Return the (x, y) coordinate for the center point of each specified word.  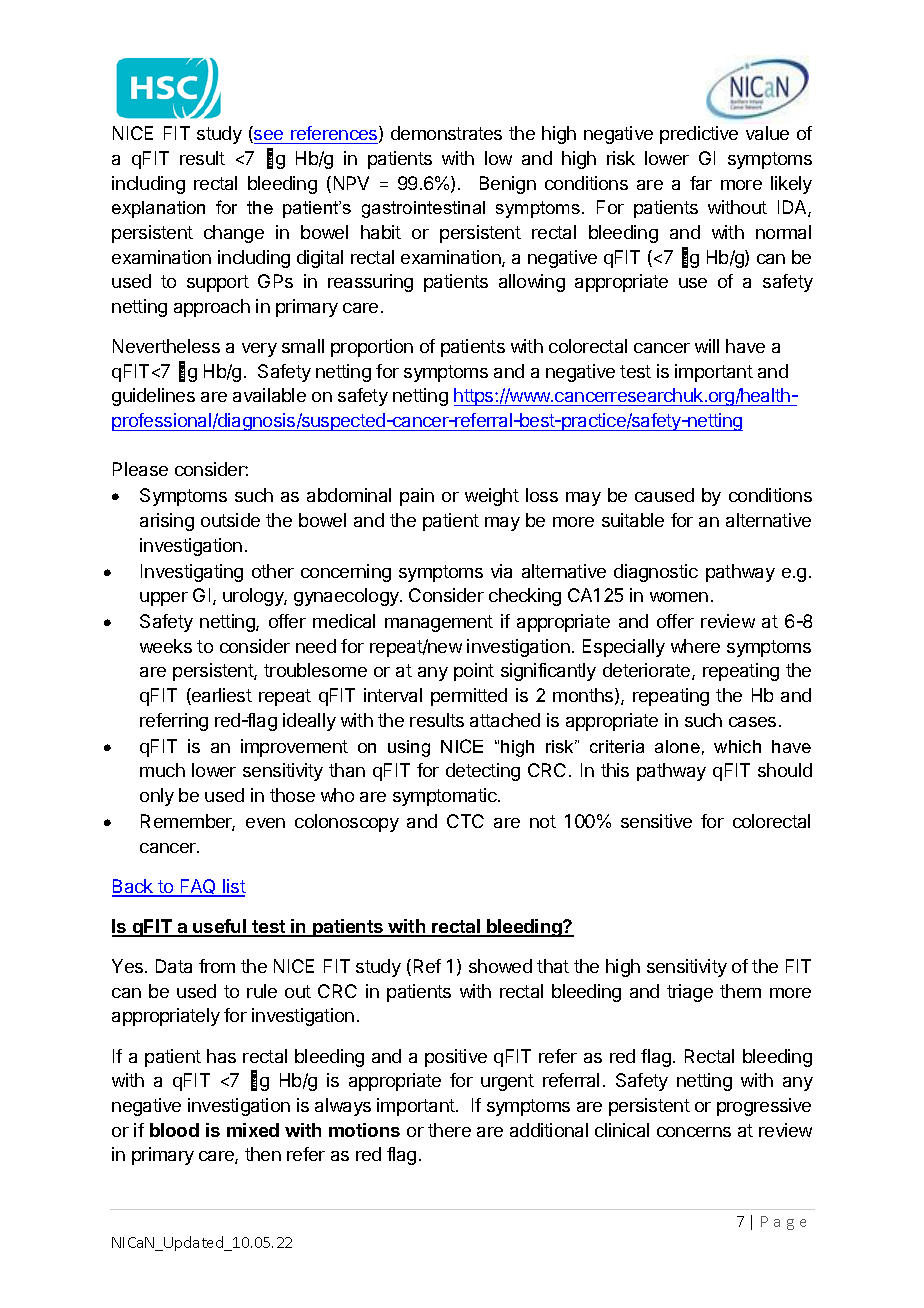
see (269, 137)
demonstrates (446, 133)
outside (230, 520)
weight (492, 497)
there (449, 1130)
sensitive (656, 821)
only (157, 797)
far (701, 183)
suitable (633, 520)
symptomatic (446, 797)
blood (174, 1130)
